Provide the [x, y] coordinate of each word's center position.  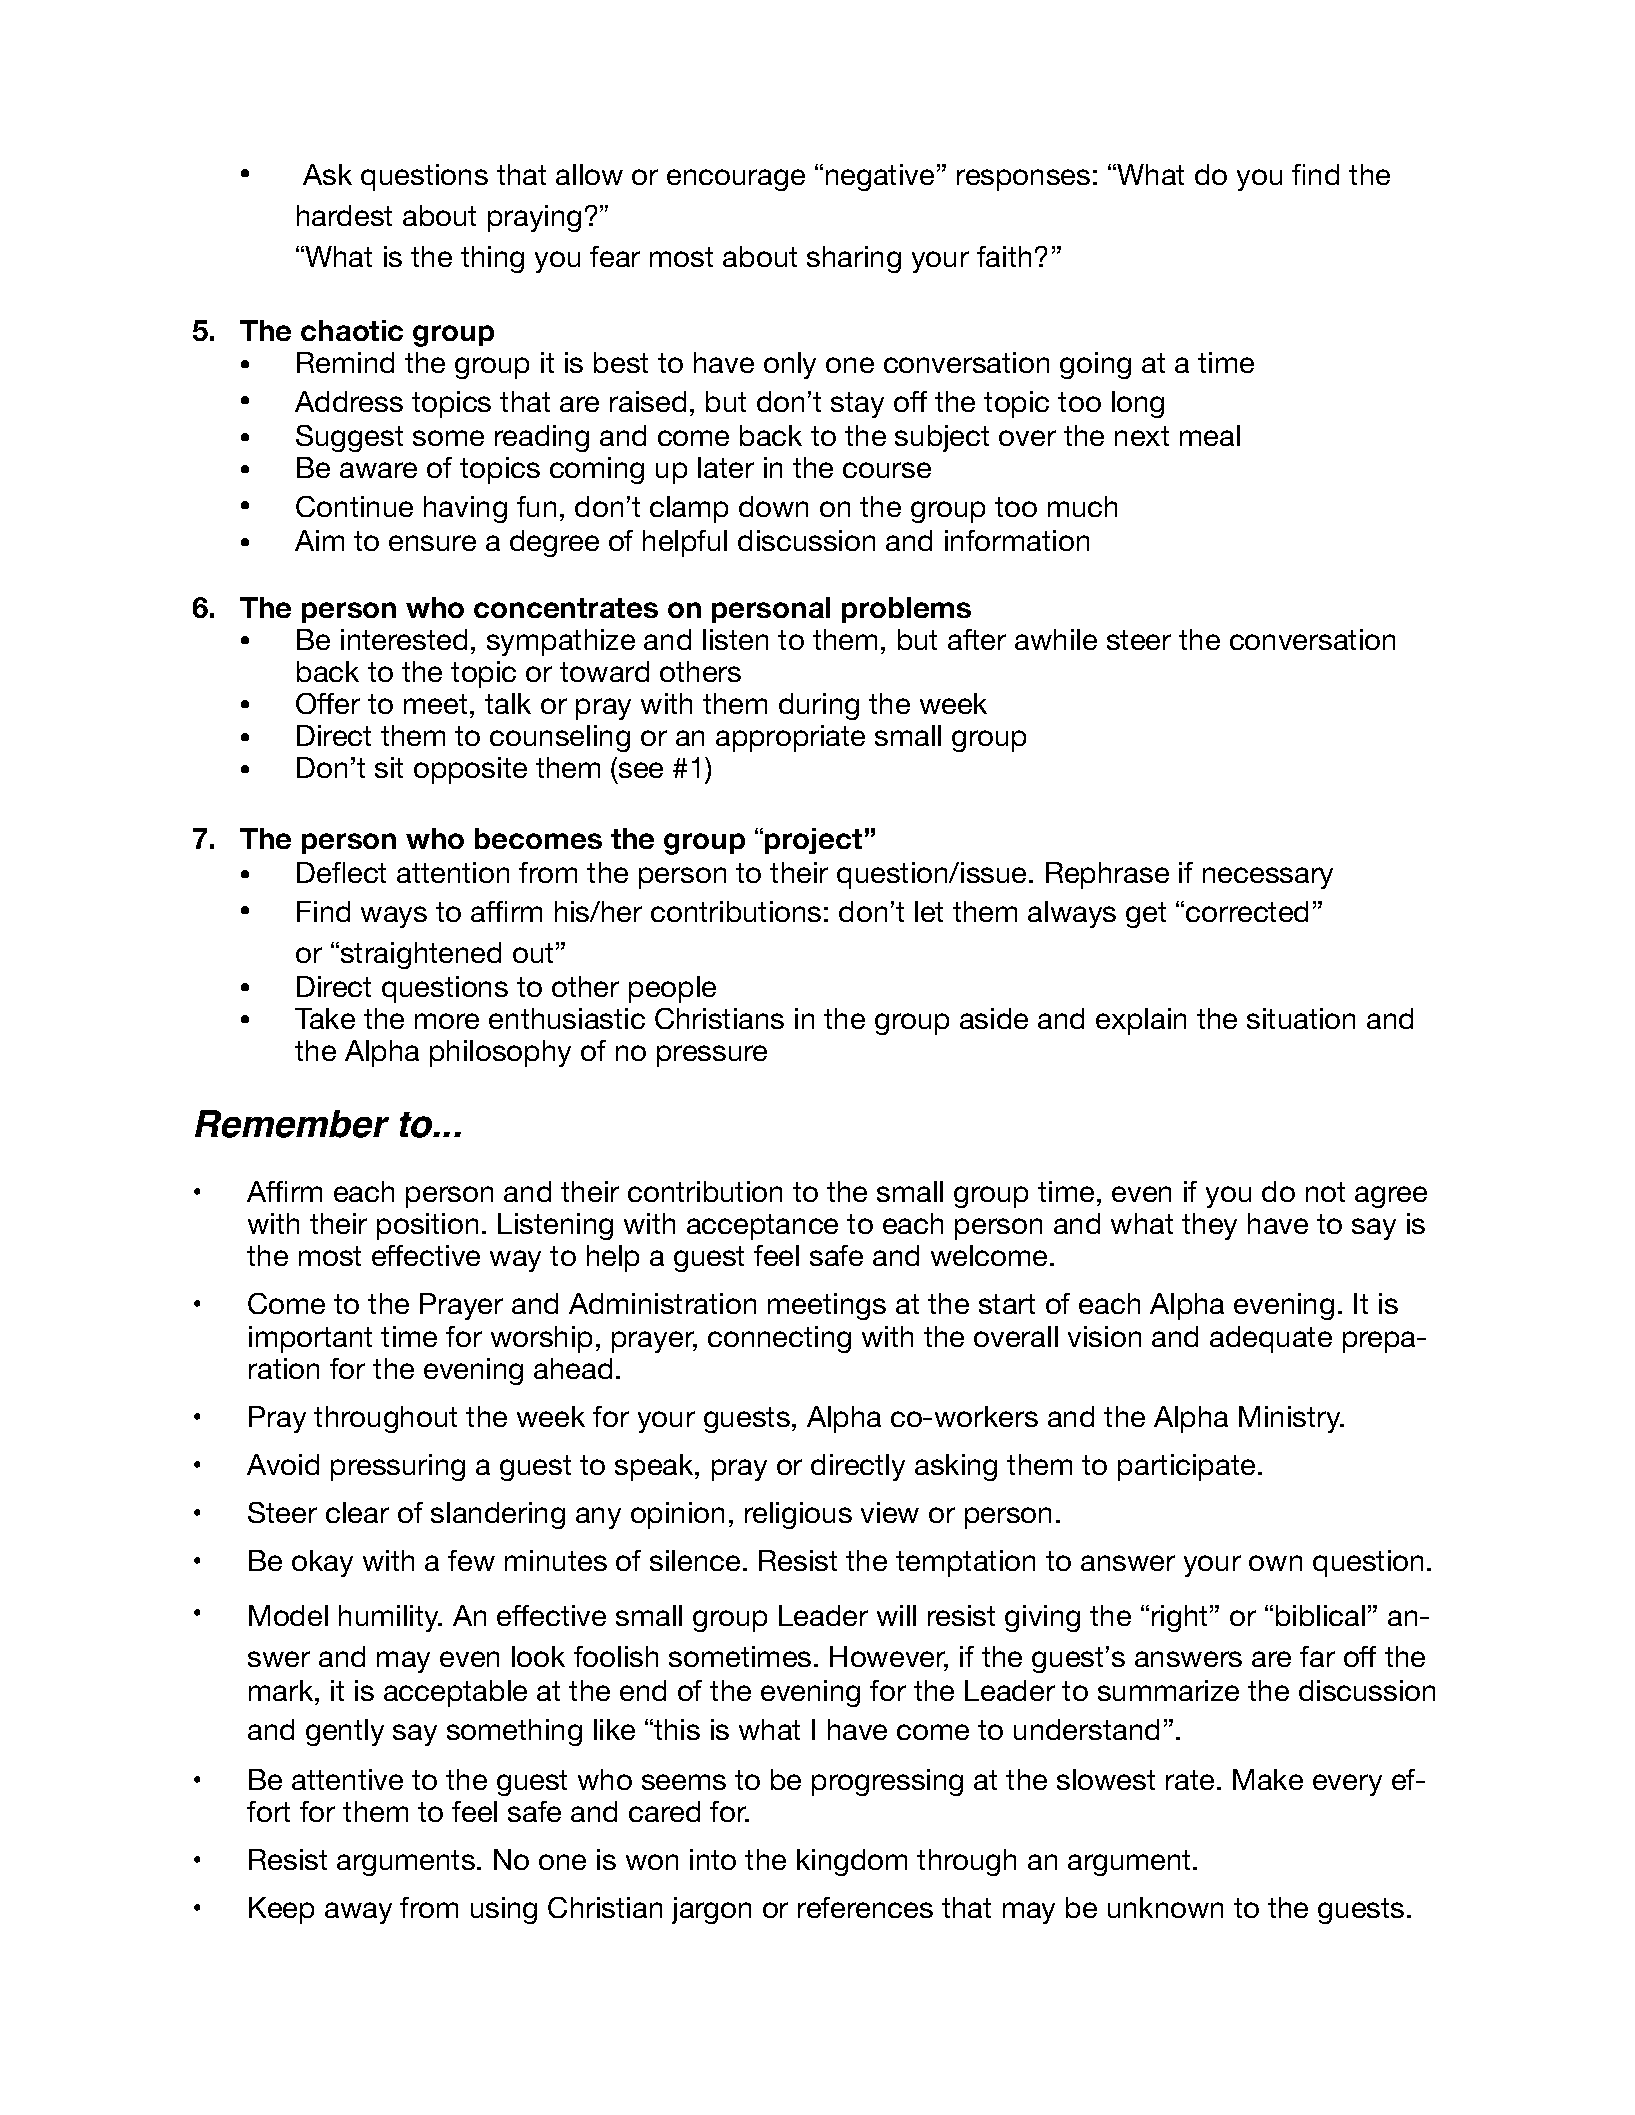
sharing [854, 259]
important [310, 1339]
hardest [344, 215]
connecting [779, 1339]
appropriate [790, 738]
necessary [1268, 878]
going [1095, 365]
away [358, 1913]
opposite [470, 770]
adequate [1271, 1339]
